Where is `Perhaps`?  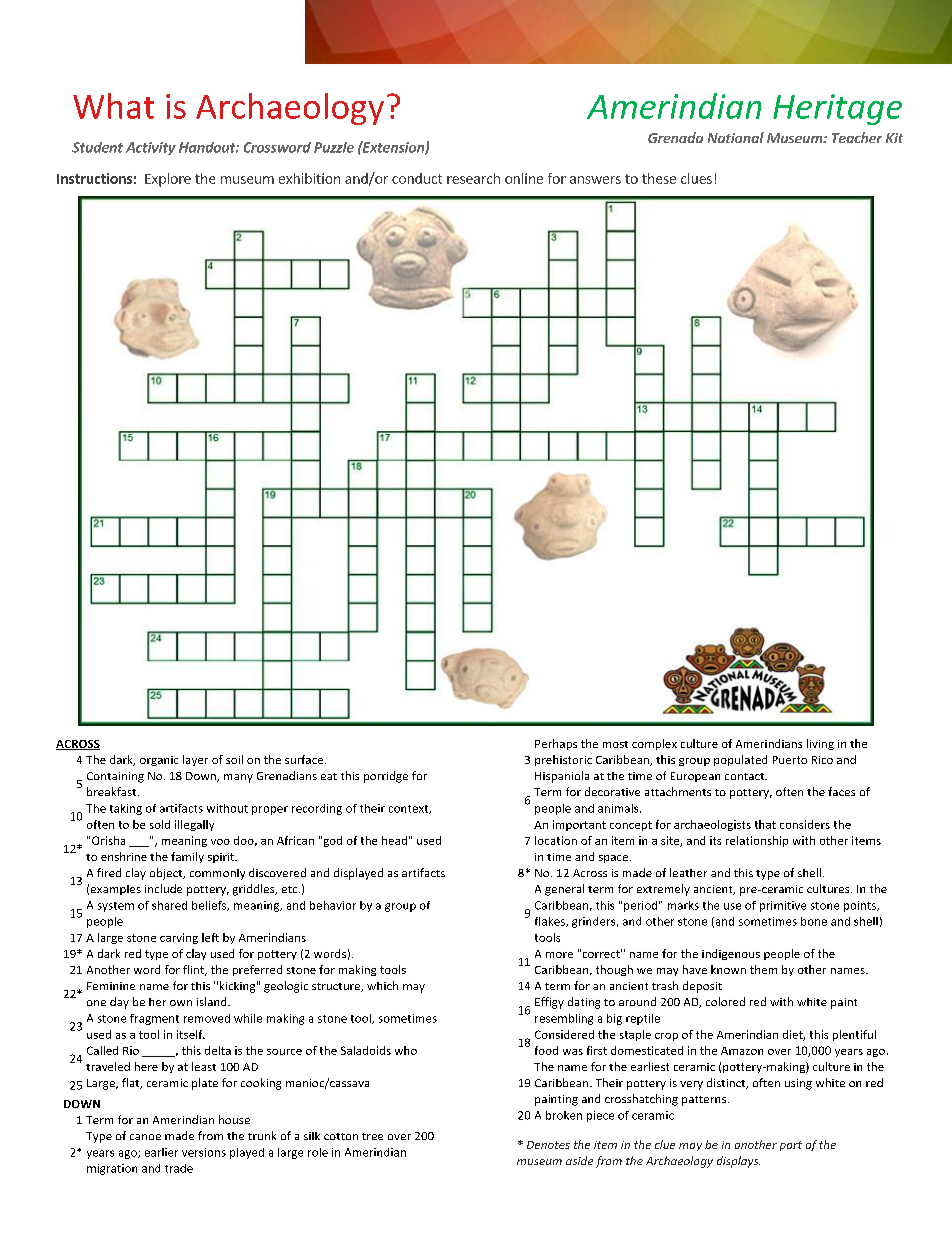 Perhaps is located at coordinates (556, 744).
